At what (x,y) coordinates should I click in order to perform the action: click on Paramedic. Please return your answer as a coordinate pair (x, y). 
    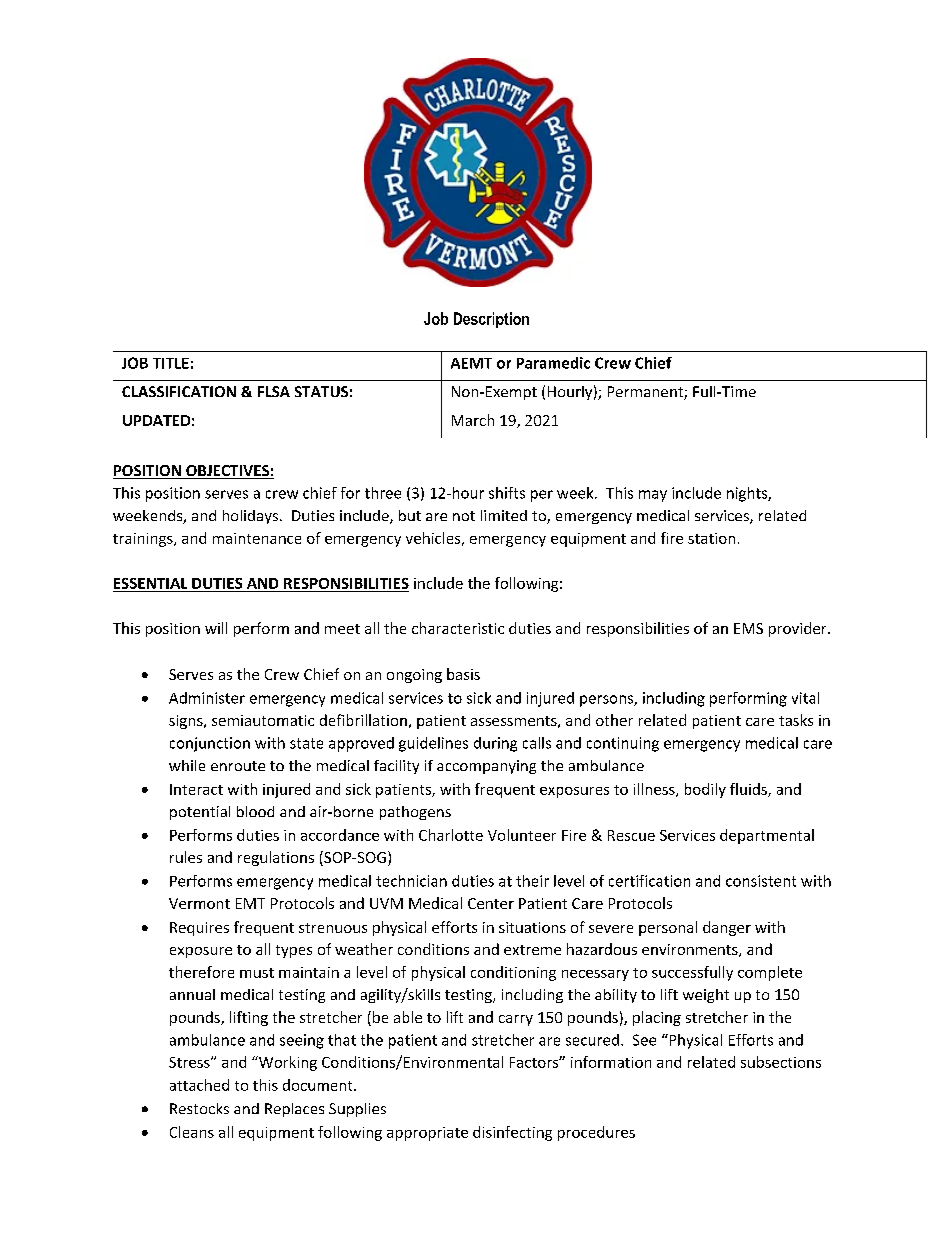
    Looking at the image, I should click on (553, 363).
